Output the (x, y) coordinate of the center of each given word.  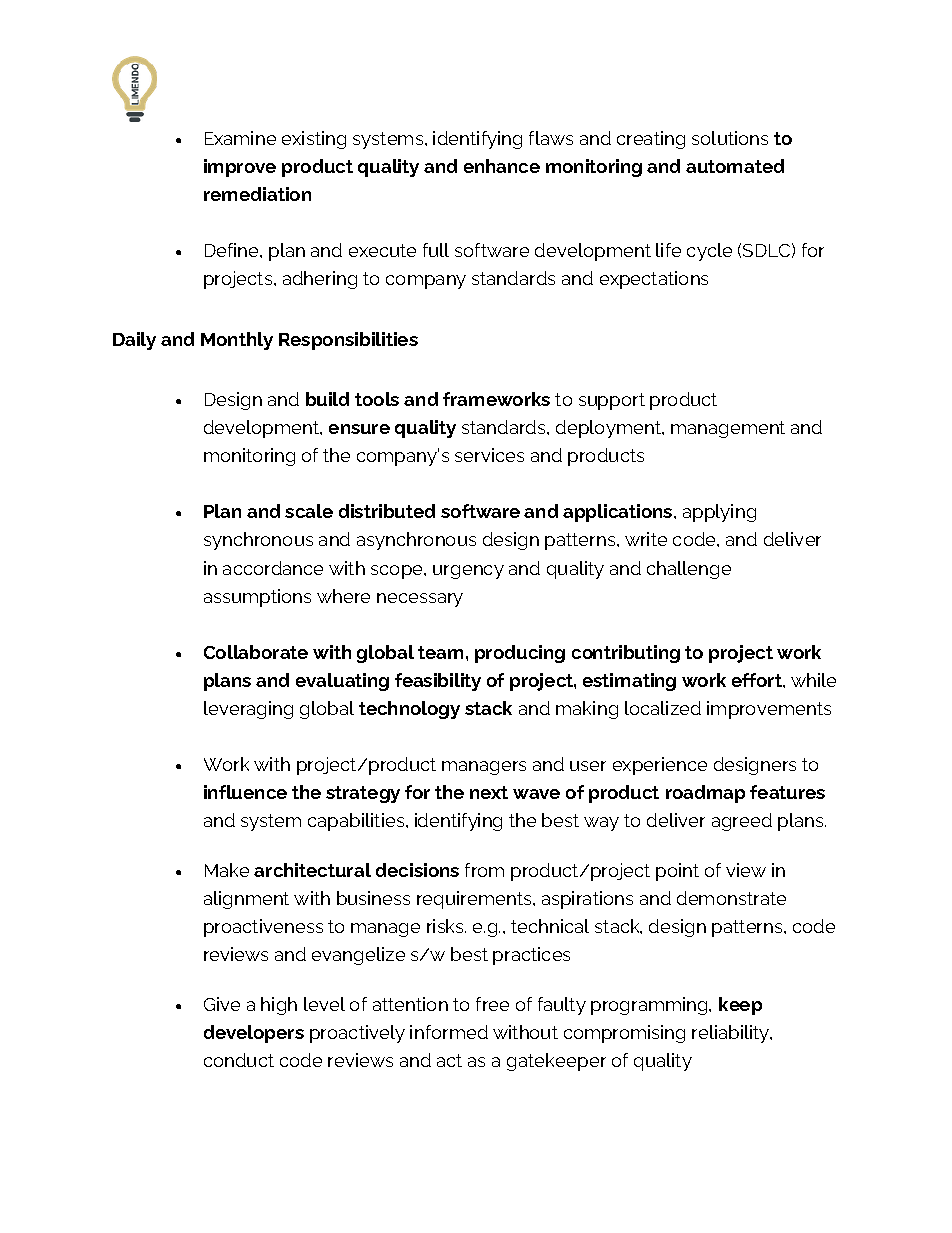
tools (377, 399)
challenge (689, 570)
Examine (240, 138)
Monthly (237, 341)
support (612, 401)
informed (449, 1032)
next (489, 792)
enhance (502, 166)
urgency (468, 572)
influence (245, 792)
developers (254, 1034)
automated (735, 166)
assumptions (257, 598)
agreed (742, 822)
